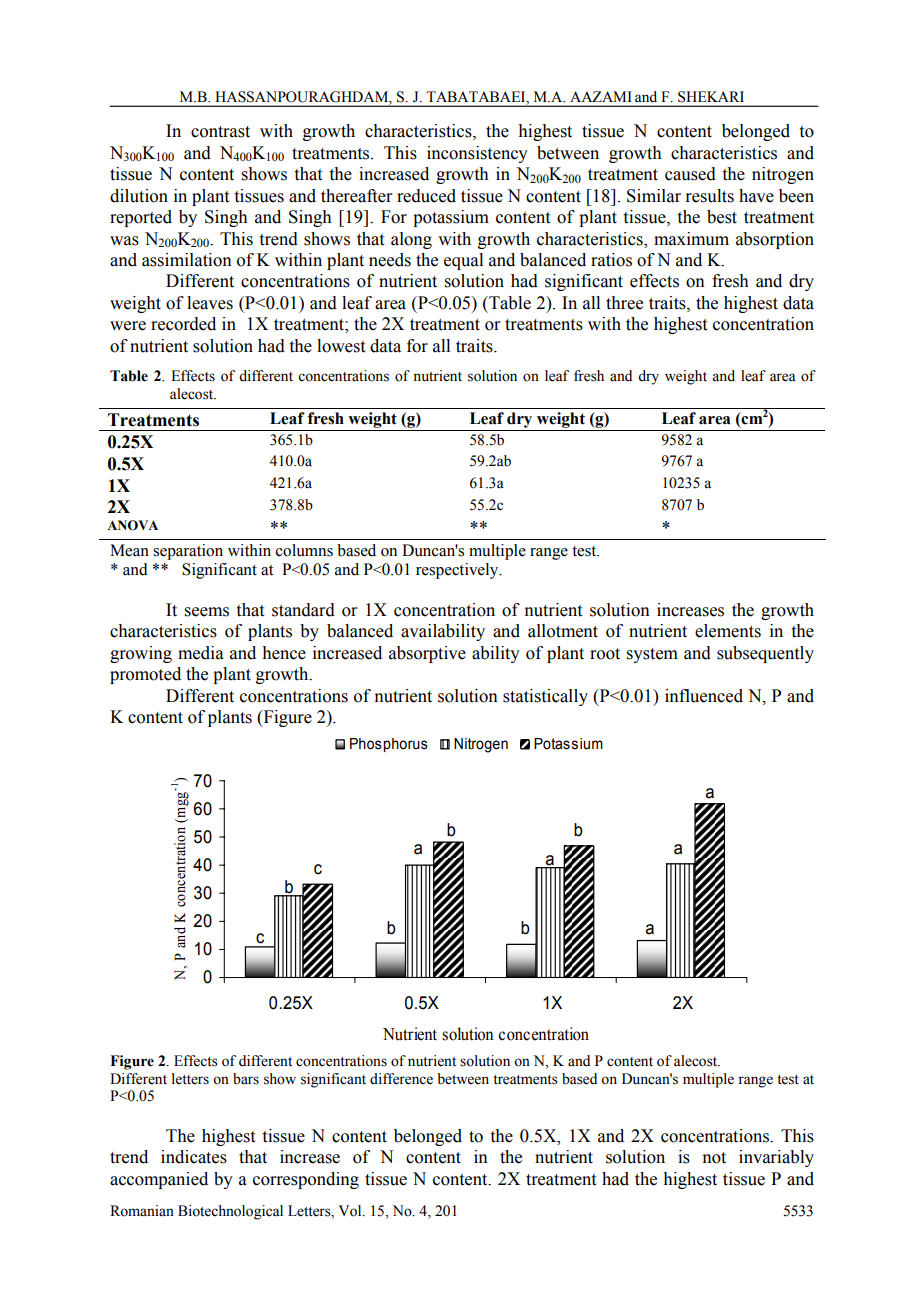 This document has width=924, height=1308. Describe the element at coordinates (458, 571) in the document. I see `respectively` at that location.
